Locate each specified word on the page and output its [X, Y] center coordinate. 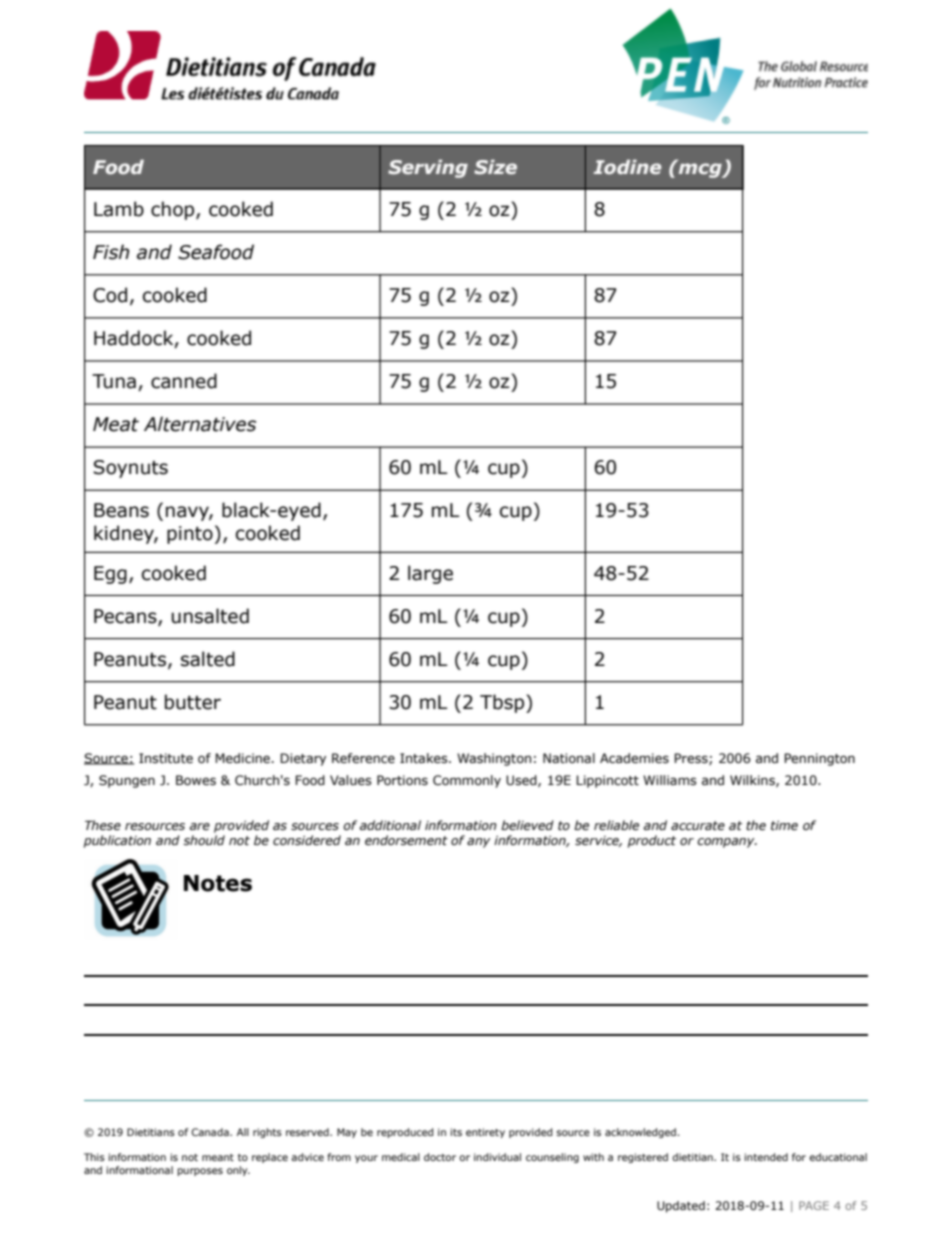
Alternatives [200, 424]
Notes [218, 883]
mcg [700, 169]
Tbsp [503, 703]
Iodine [627, 166]
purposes [200, 1172]
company [727, 843]
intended [766, 1157]
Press [692, 759]
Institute [166, 758]
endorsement [406, 840]
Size [495, 167]
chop [174, 210]
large [430, 574]
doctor [440, 1157]
